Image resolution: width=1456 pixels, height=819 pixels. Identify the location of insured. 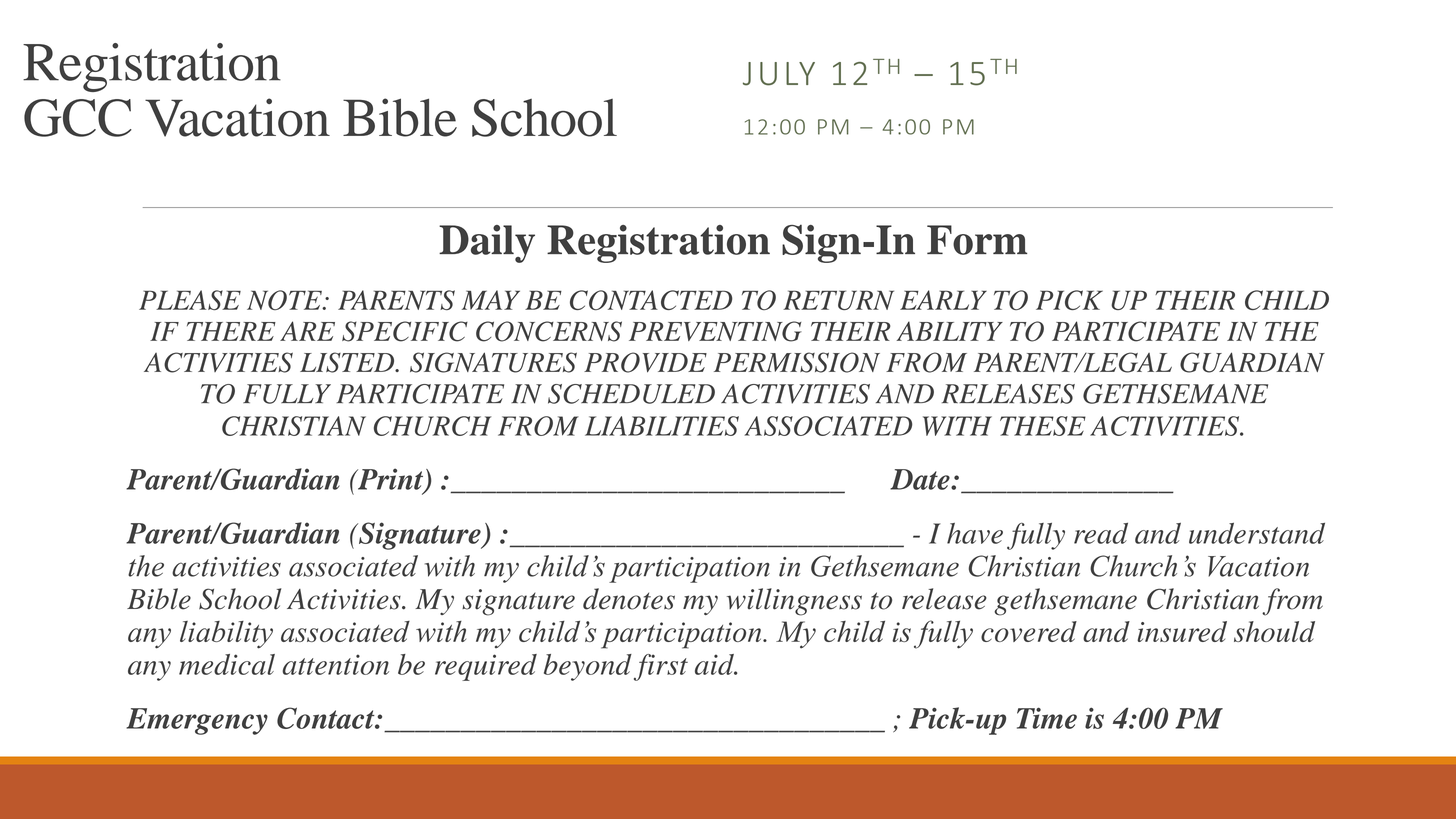
(1182, 631).
